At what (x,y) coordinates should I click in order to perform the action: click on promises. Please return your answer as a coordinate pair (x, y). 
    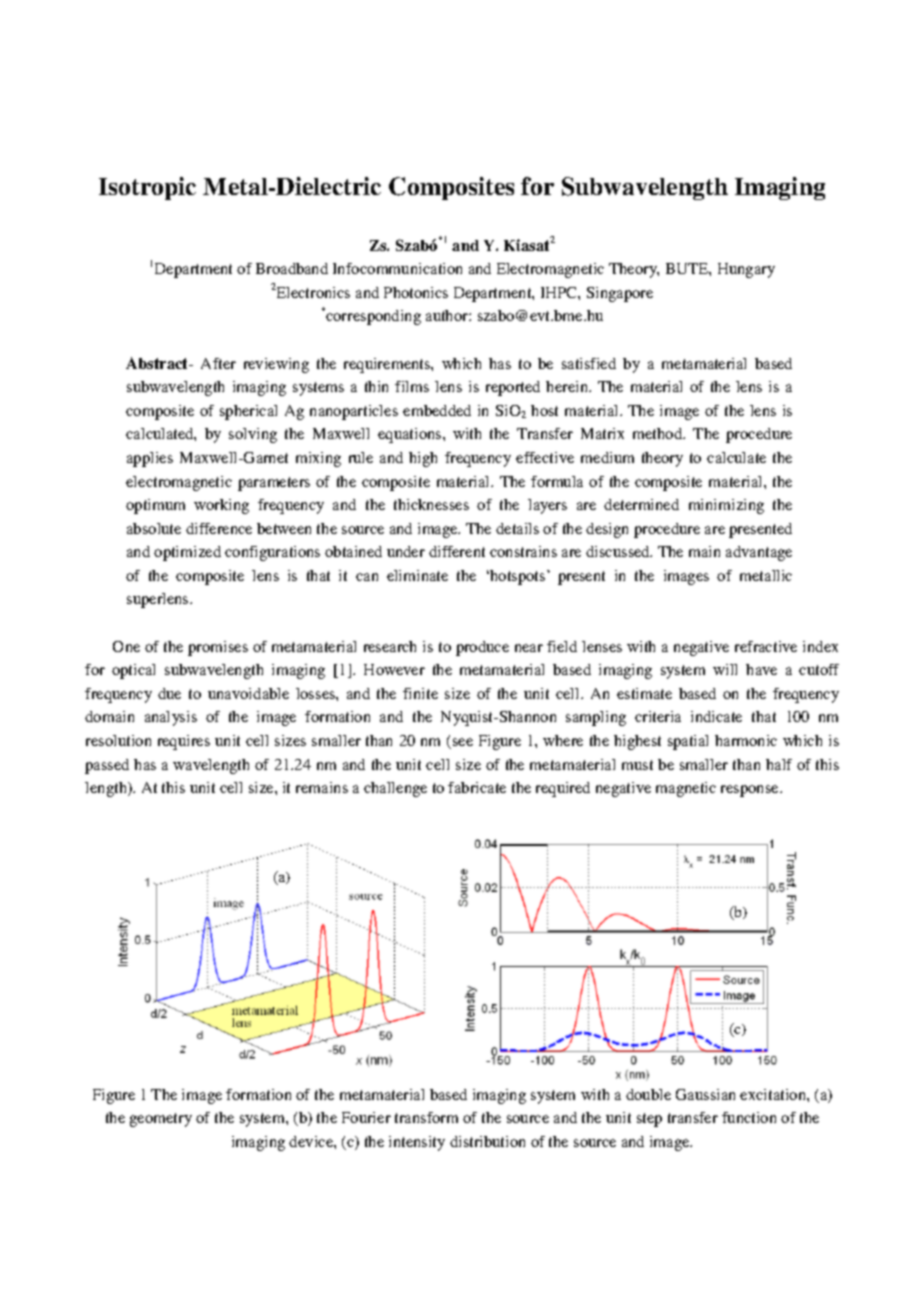
    Looking at the image, I should click on (218, 648).
